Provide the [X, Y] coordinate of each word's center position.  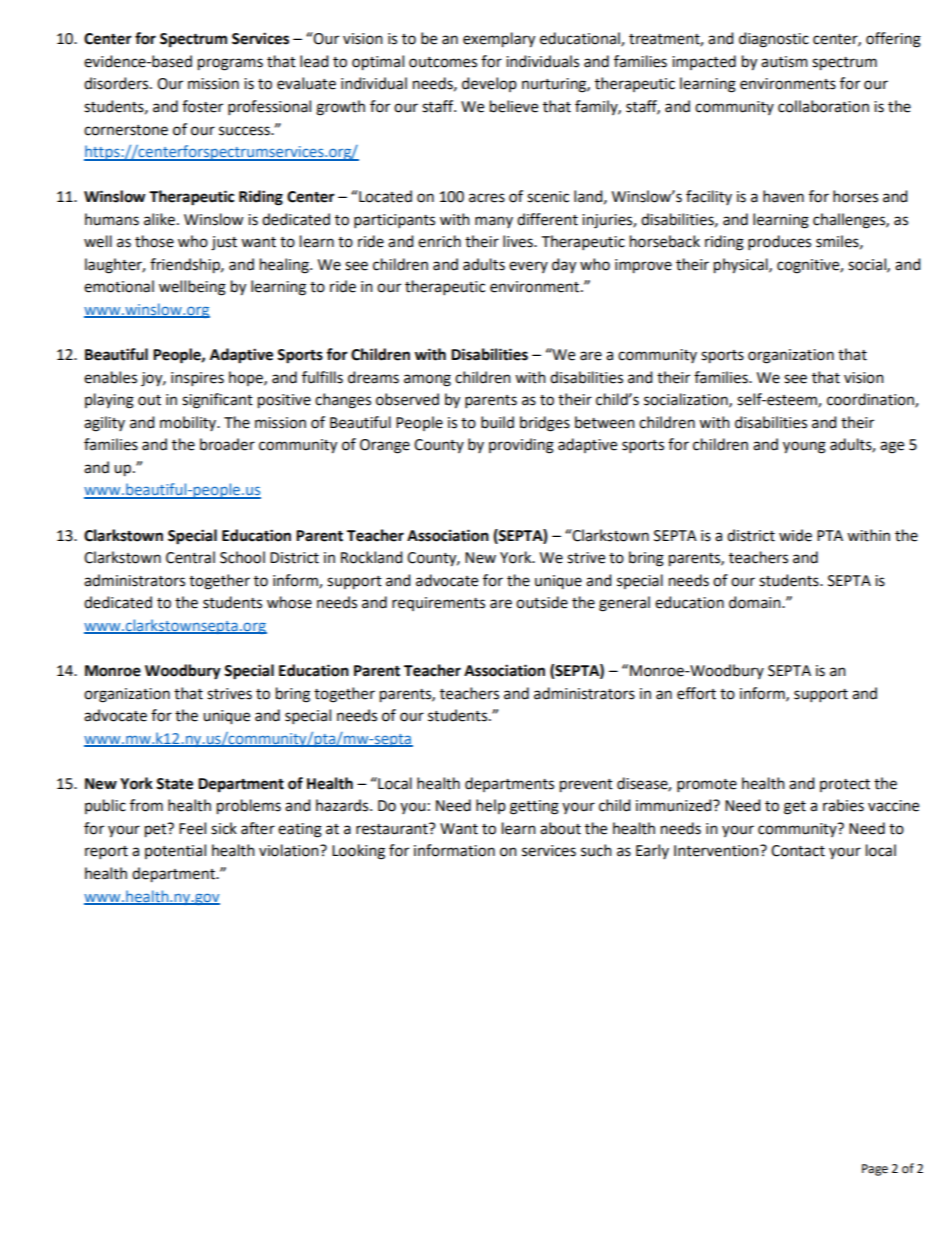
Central [190, 557]
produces [779, 242]
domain [756, 602]
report [106, 852]
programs [230, 64]
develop [489, 84]
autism [784, 62]
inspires [197, 379]
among [427, 380]
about [560, 828]
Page [875, 1170]
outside [542, 602]
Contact [798, 851]
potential [175, 851]
